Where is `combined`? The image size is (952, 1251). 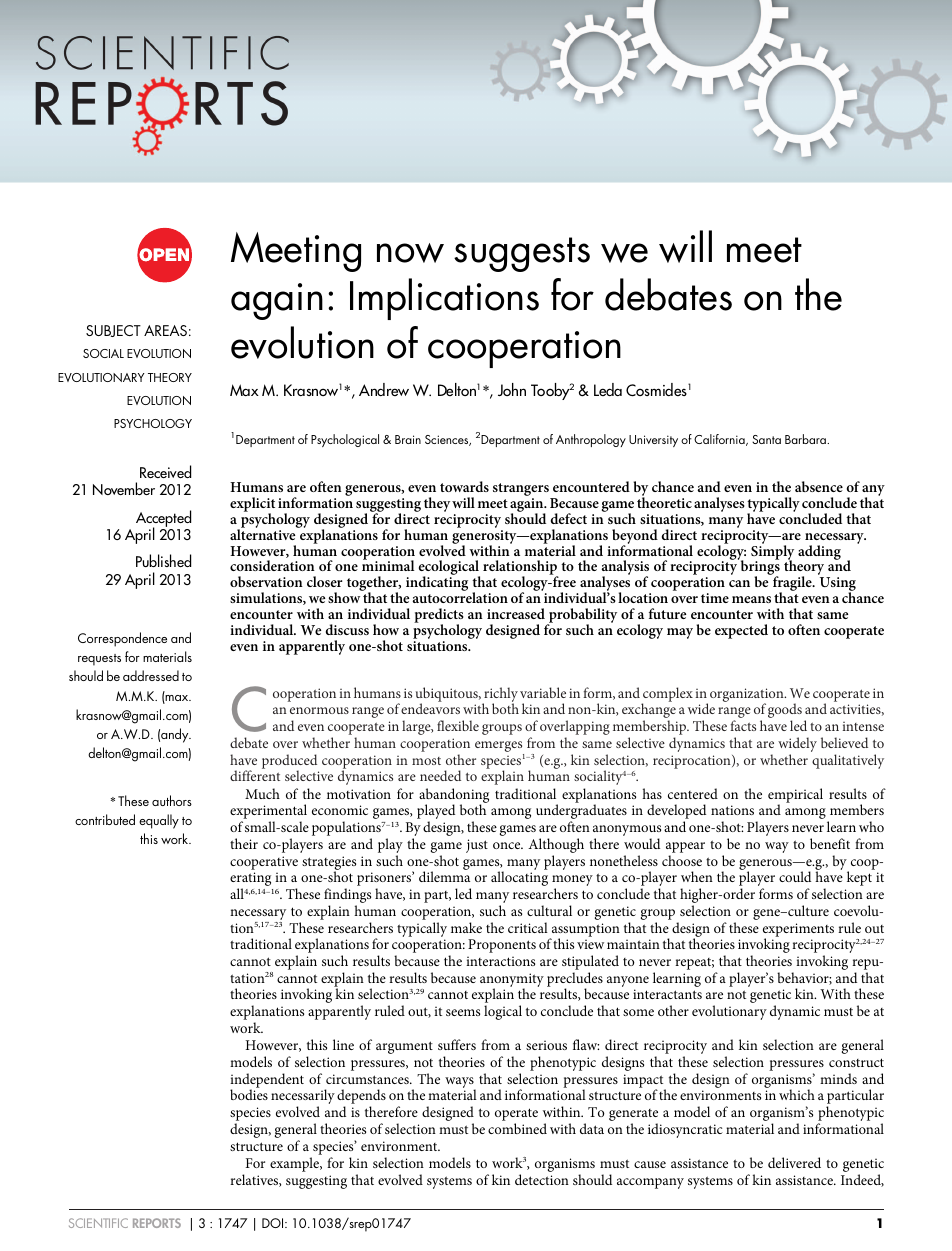
combined is located at coordinates (517, 1128).
